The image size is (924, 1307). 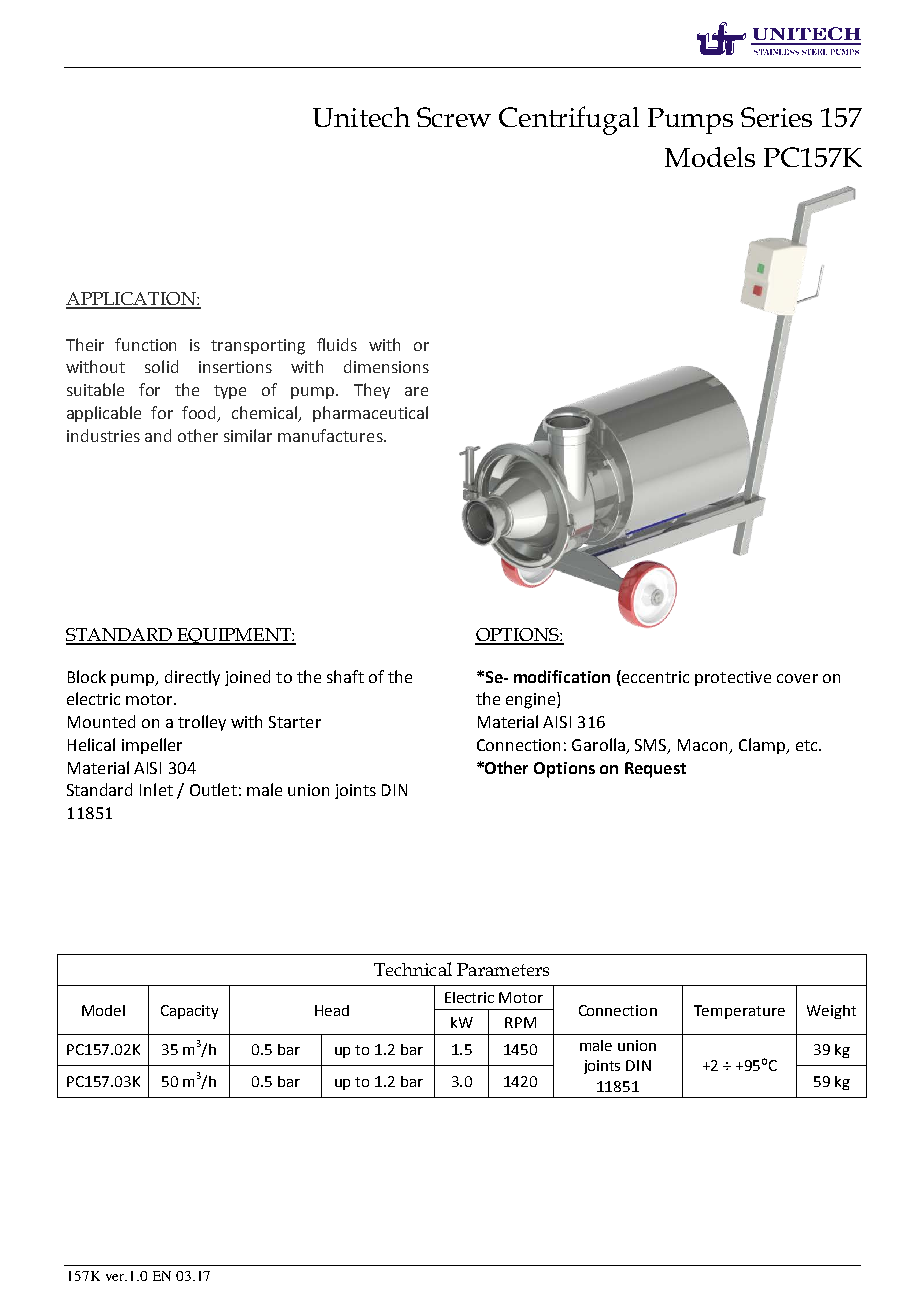 I want to click on dimensions, so click(x=386, y=366).
